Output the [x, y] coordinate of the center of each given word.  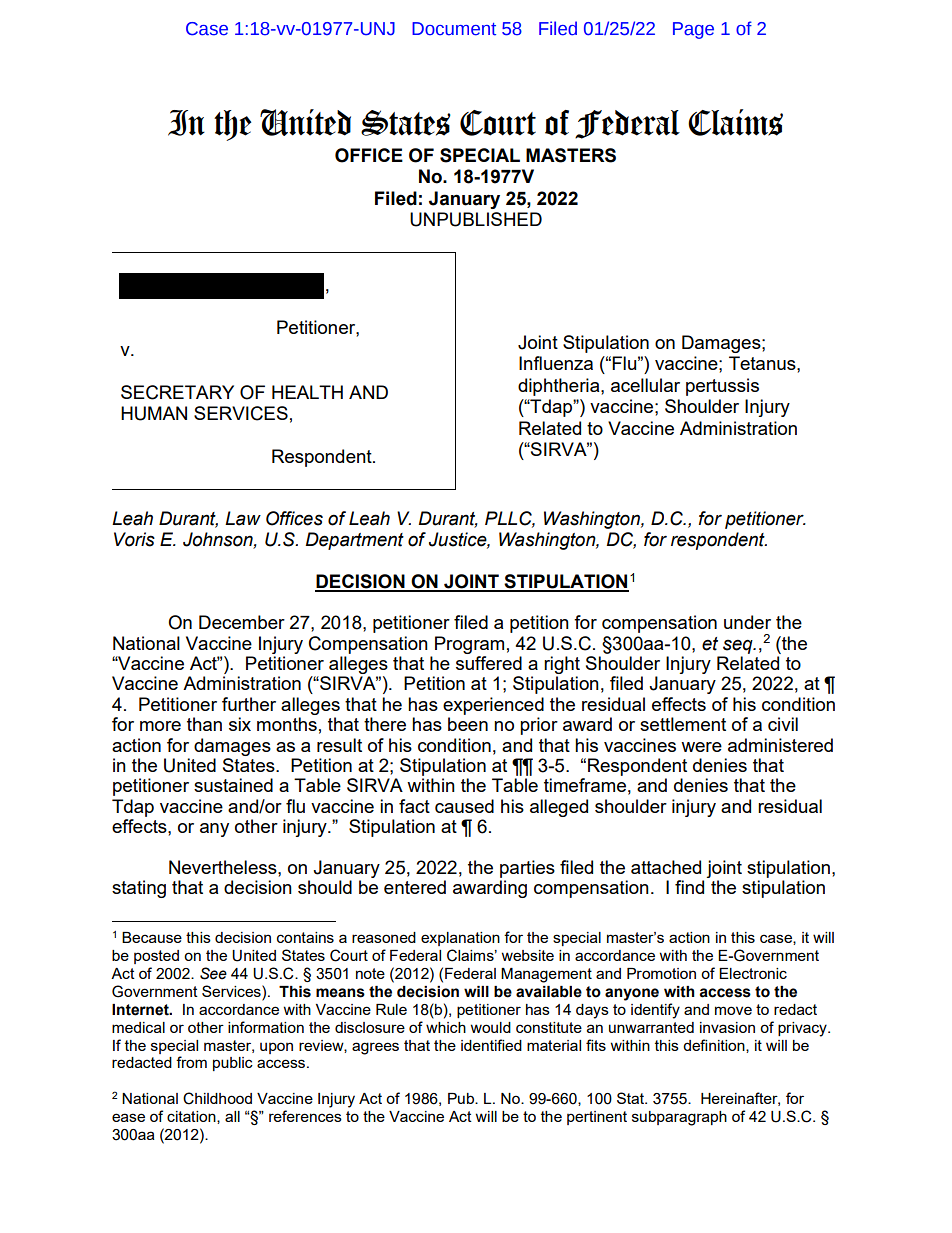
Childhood [217, 1098]
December [242, 622]
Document [454, 29]
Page [693, 30]
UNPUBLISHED [476, 219]
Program [469, 645]
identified [491, 1045]
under [747, 622]
